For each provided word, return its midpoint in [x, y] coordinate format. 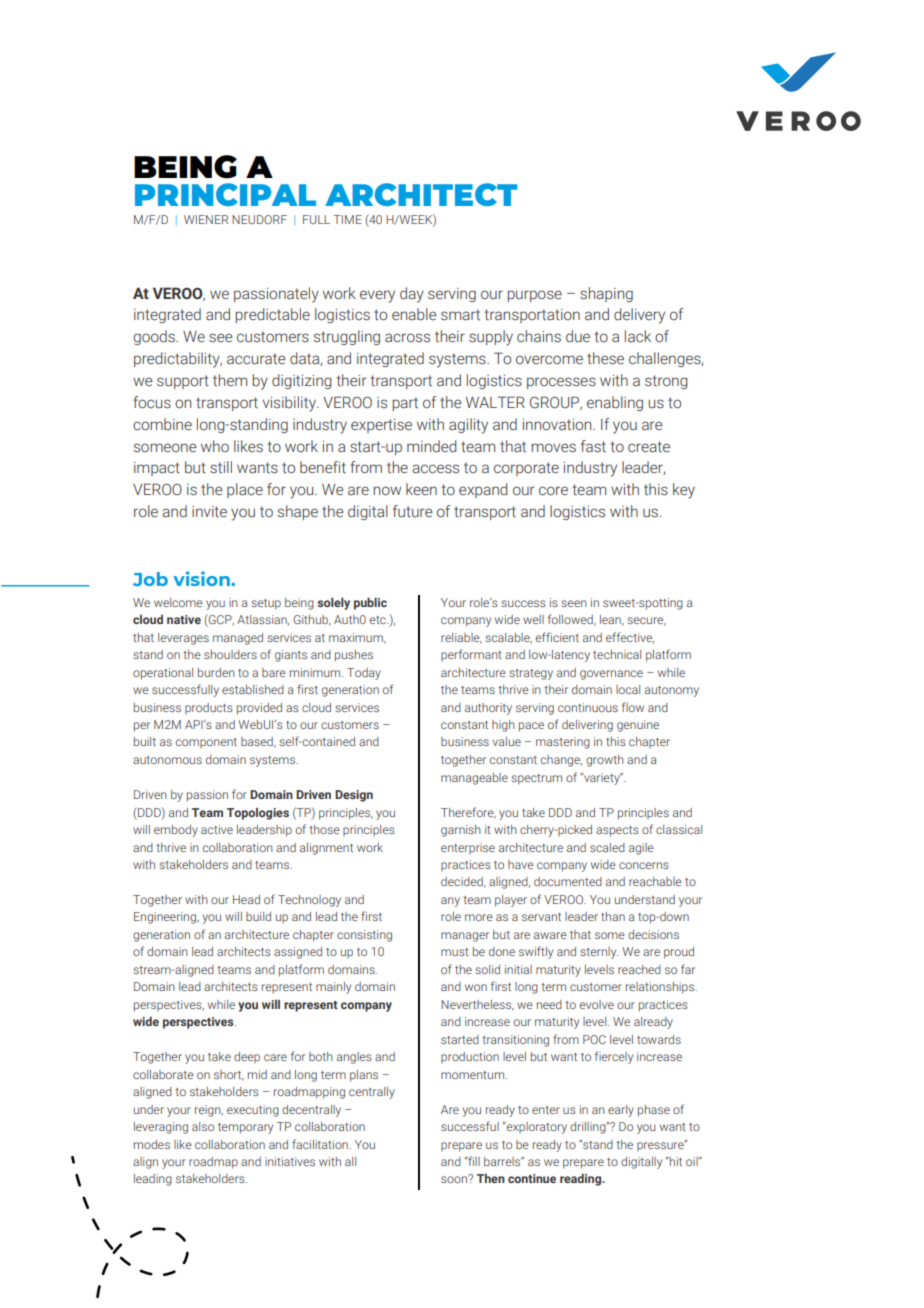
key [684, 491]
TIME [347, 219]
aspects [617, 831]
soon [455, 1179]
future [413, 511]
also [203, 1126]
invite [209, 511]
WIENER [206, 219]
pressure [661, 1145]
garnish [461, 831]
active [217, 829]
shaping [606, 294]
